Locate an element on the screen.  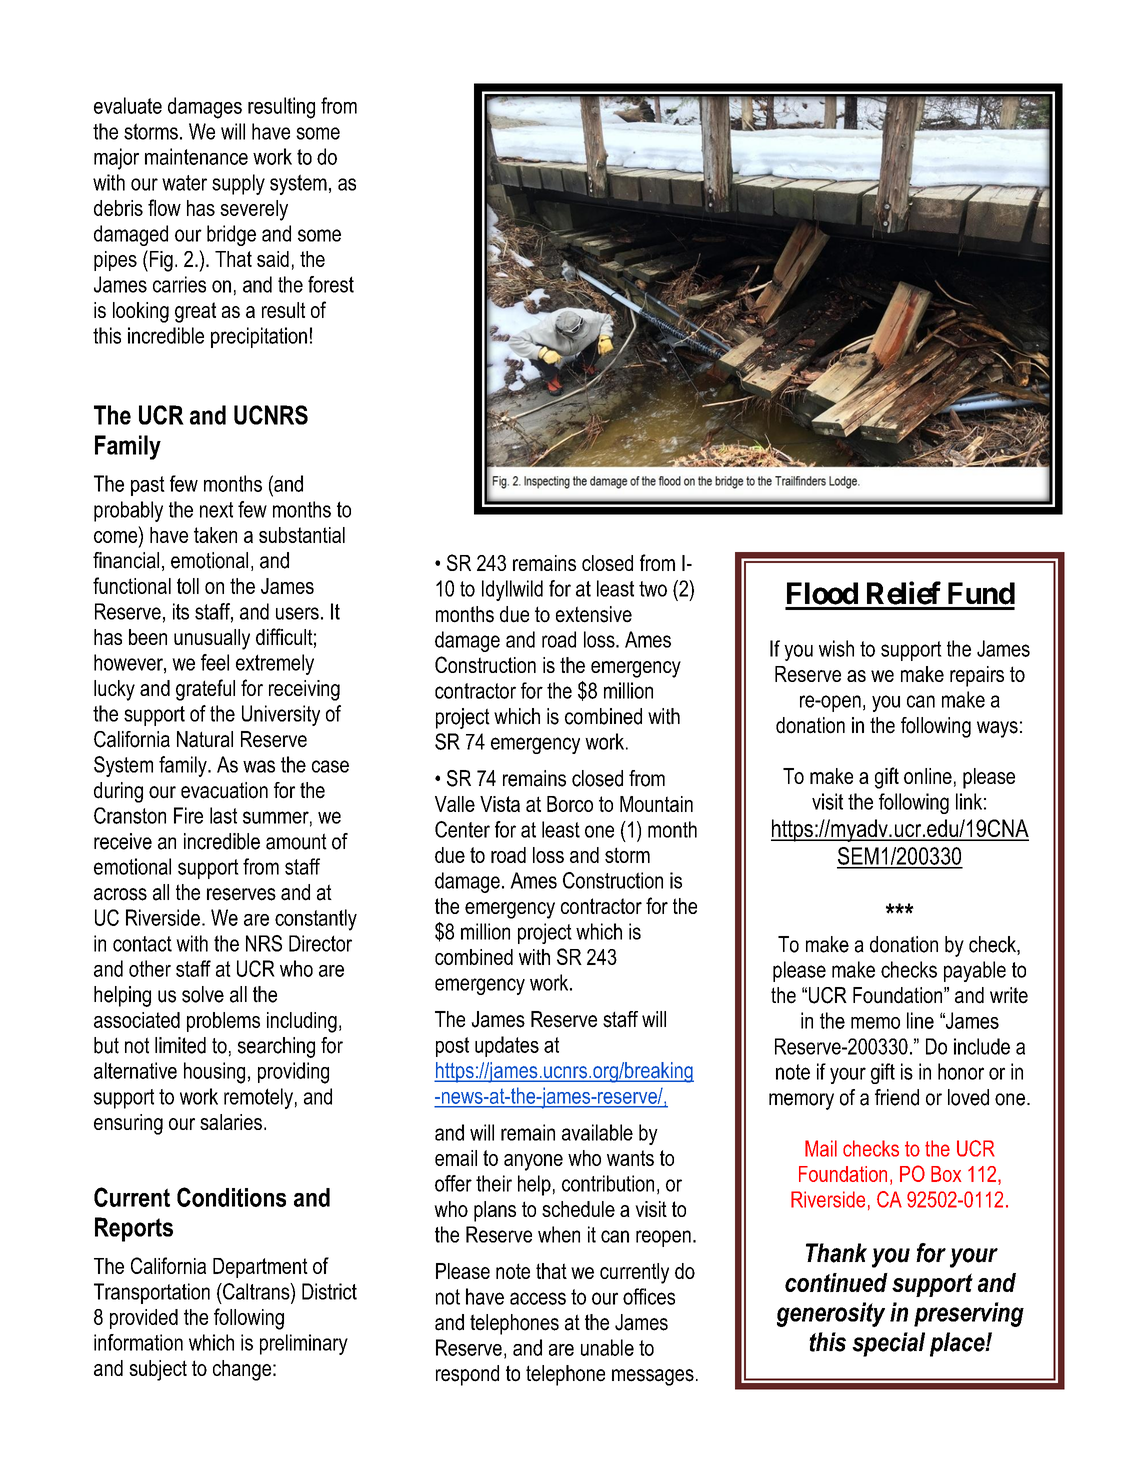
unable is located at coordinates (607, 1347).
